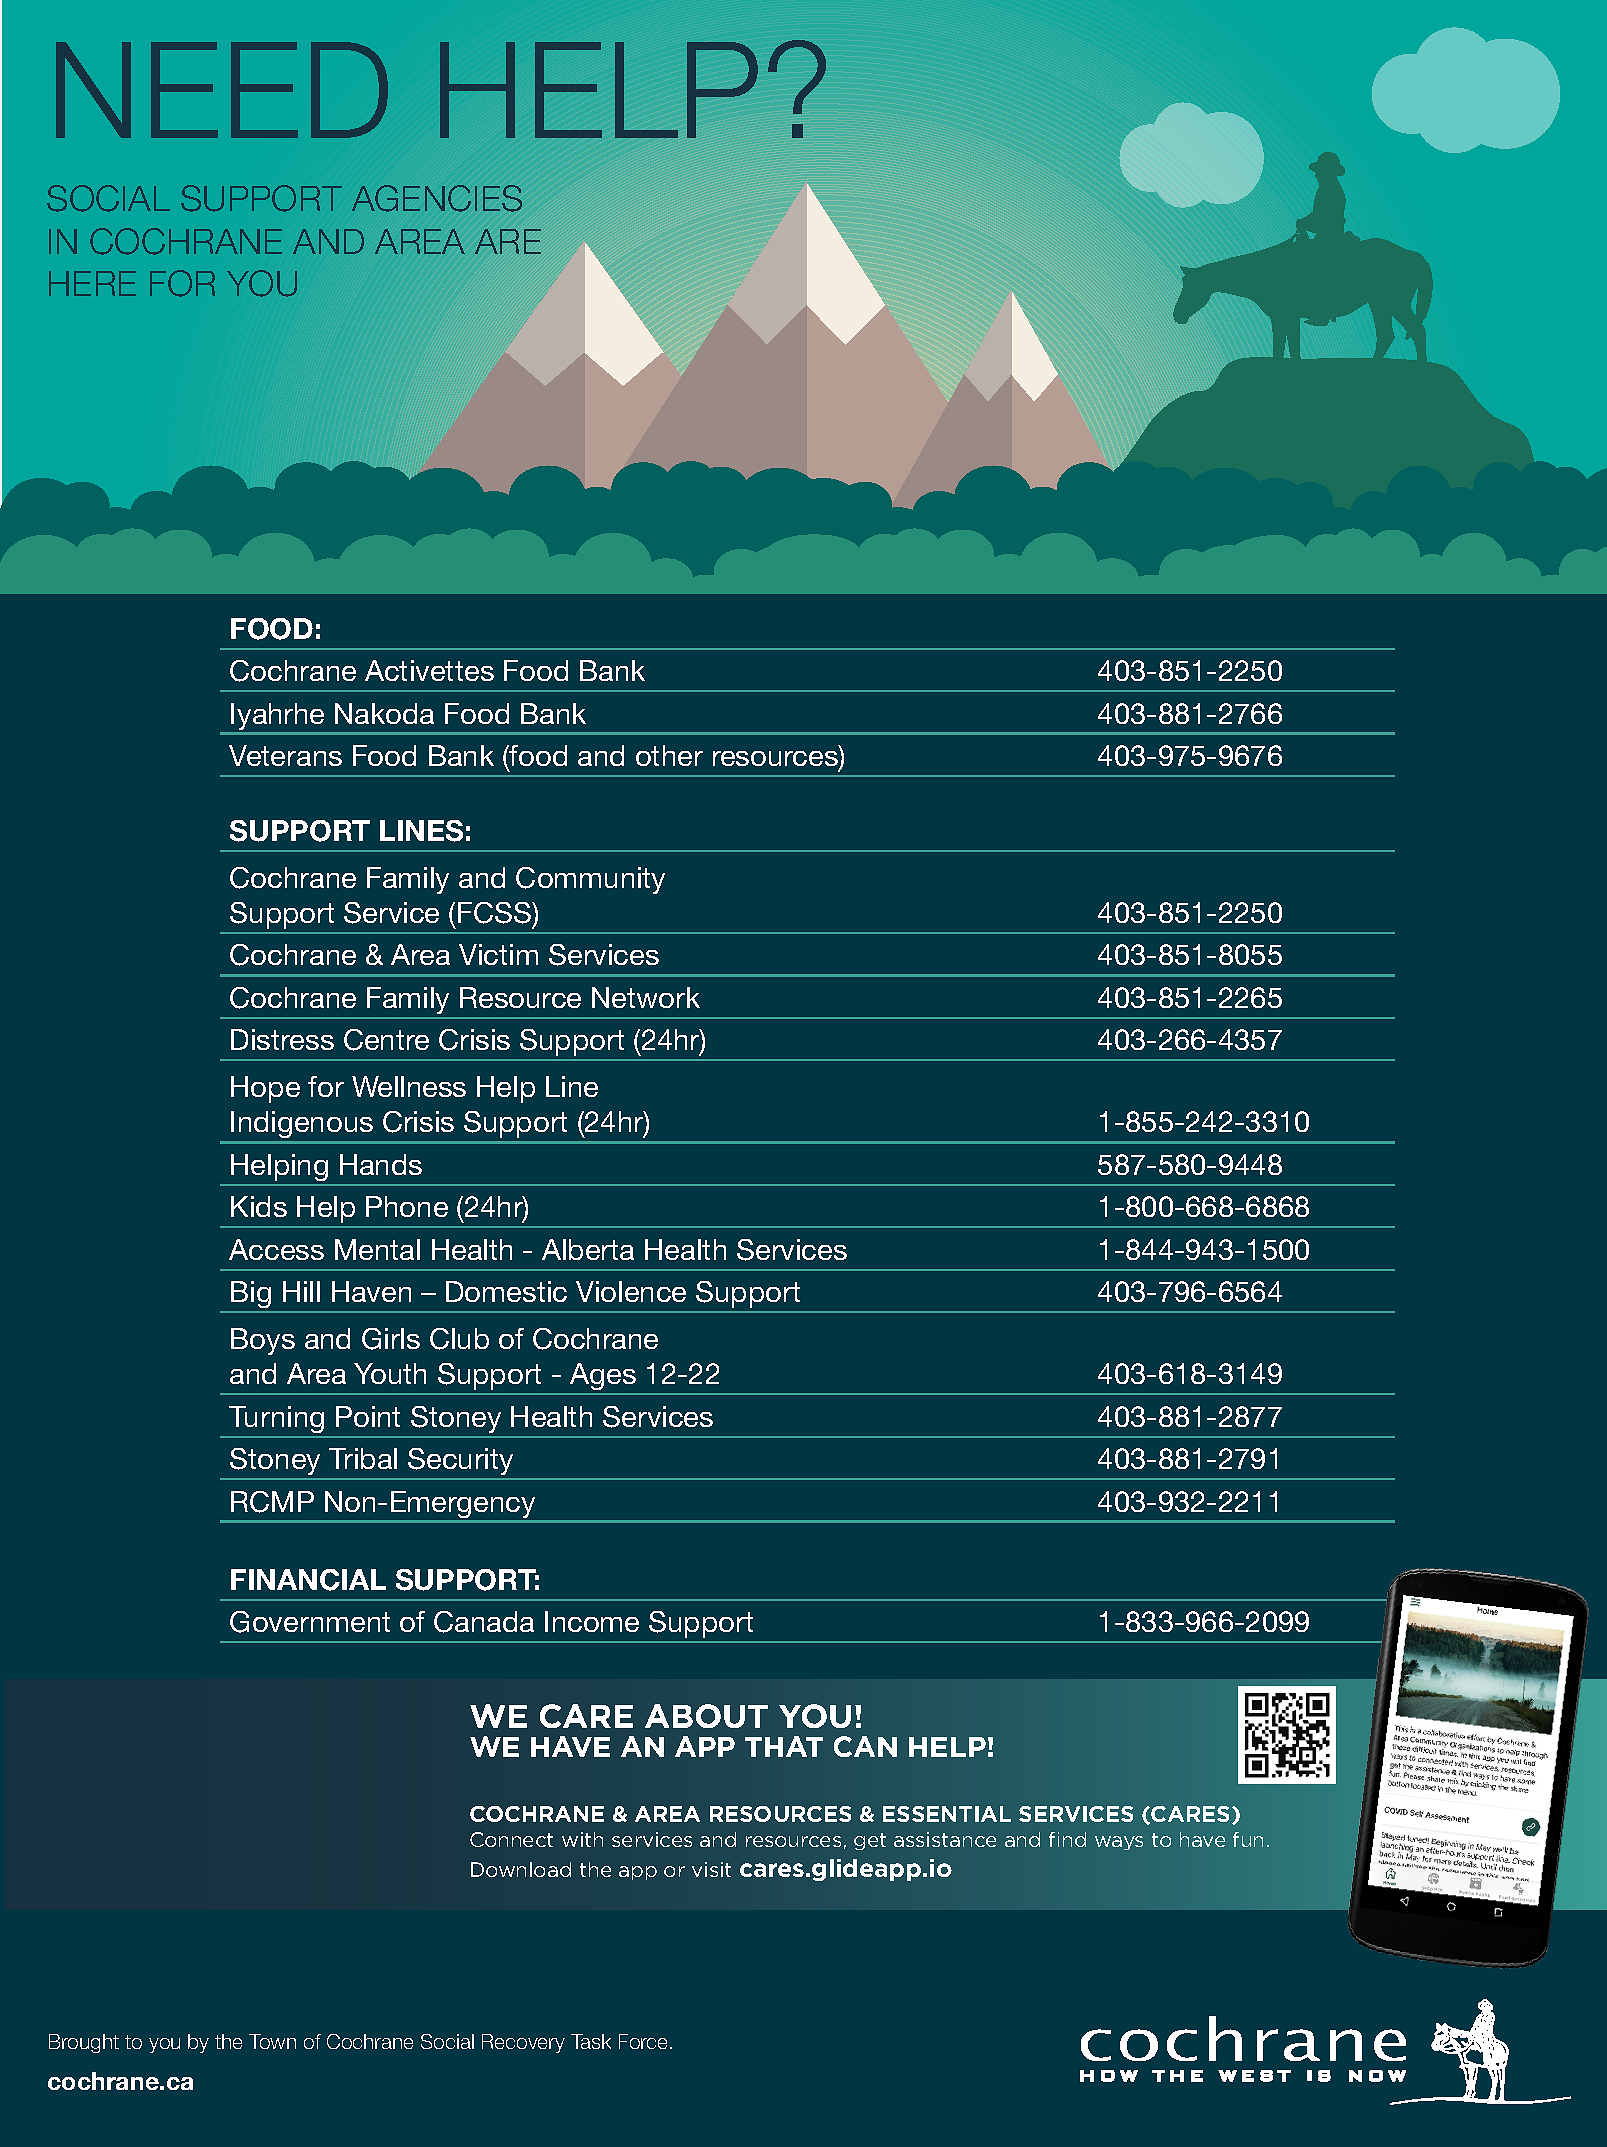 The height and width of the screenshot is (2147, 1607). What do you see at coordinates (92, 283) in the screenshot?
I see `HERE` at bounding box center [92, 283].
